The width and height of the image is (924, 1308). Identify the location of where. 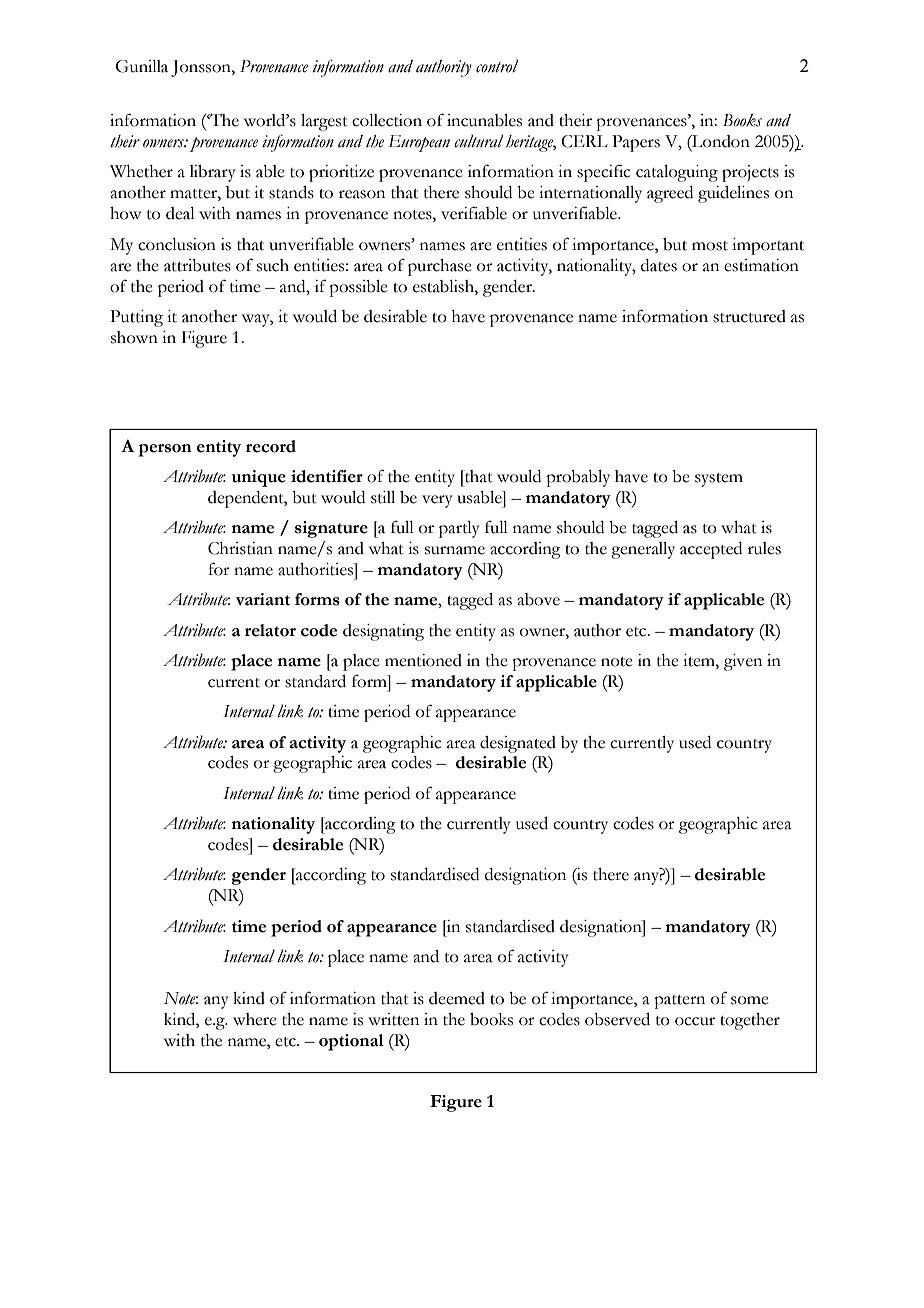
(255, 1019).
